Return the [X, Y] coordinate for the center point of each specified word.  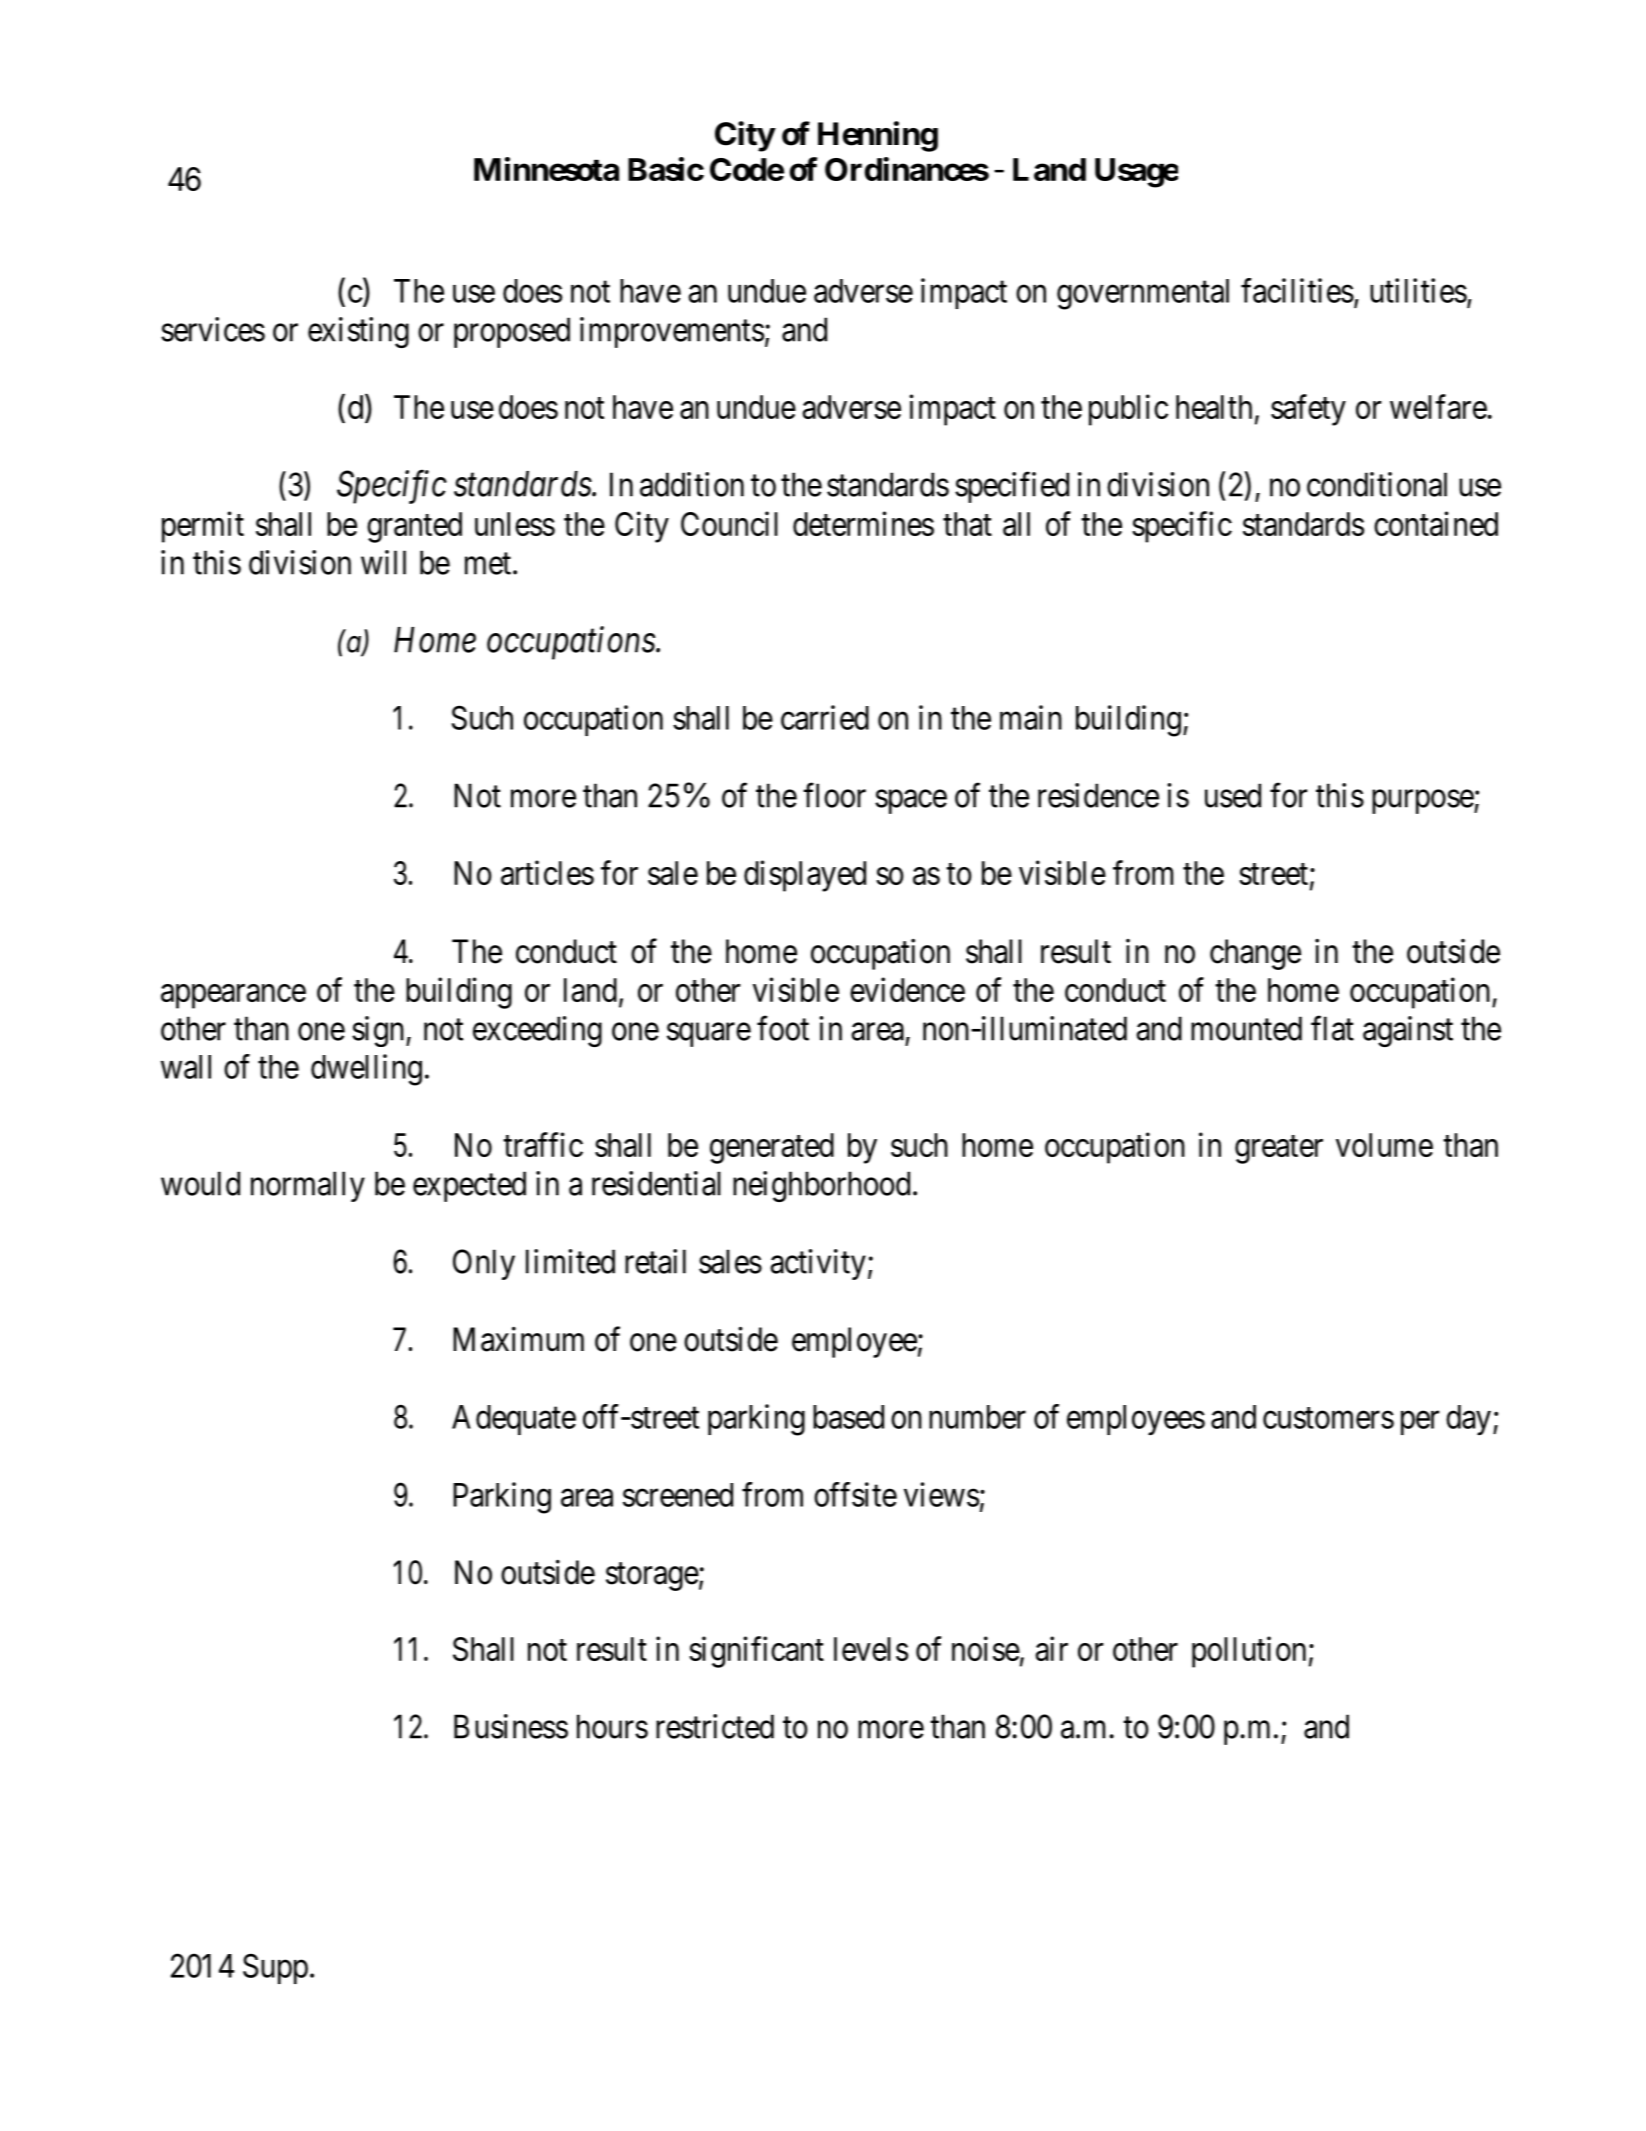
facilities [1297, 290]
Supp [275, 1968]
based [848, 1417]
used [1233, 795]
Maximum [518, 1339]
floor [834, 795]
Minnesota [546, 169]
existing [358, 332]
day [1468, 1420]
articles [547, 872]
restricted [715, 1726]
